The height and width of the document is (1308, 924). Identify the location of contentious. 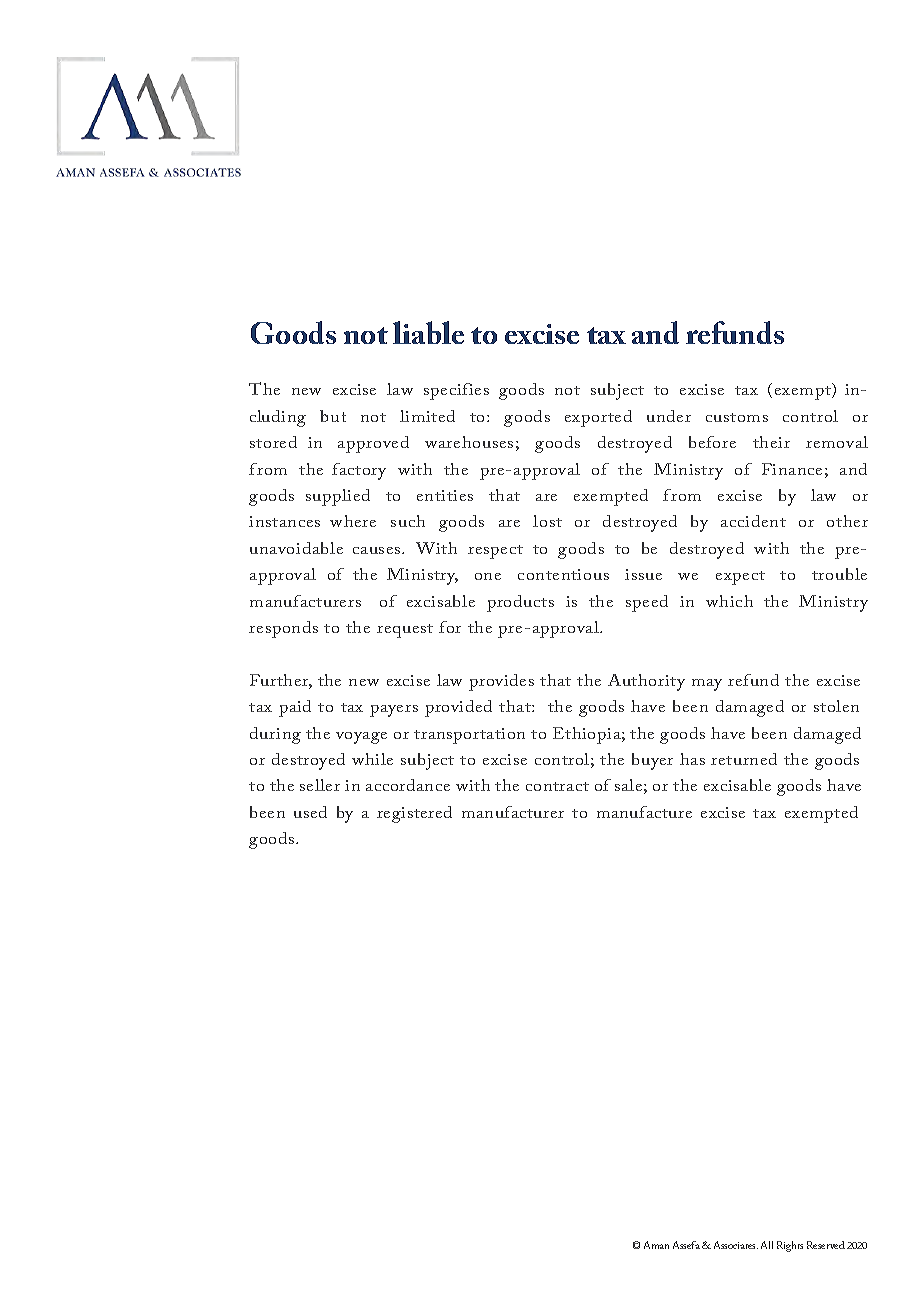
(563, 574).
